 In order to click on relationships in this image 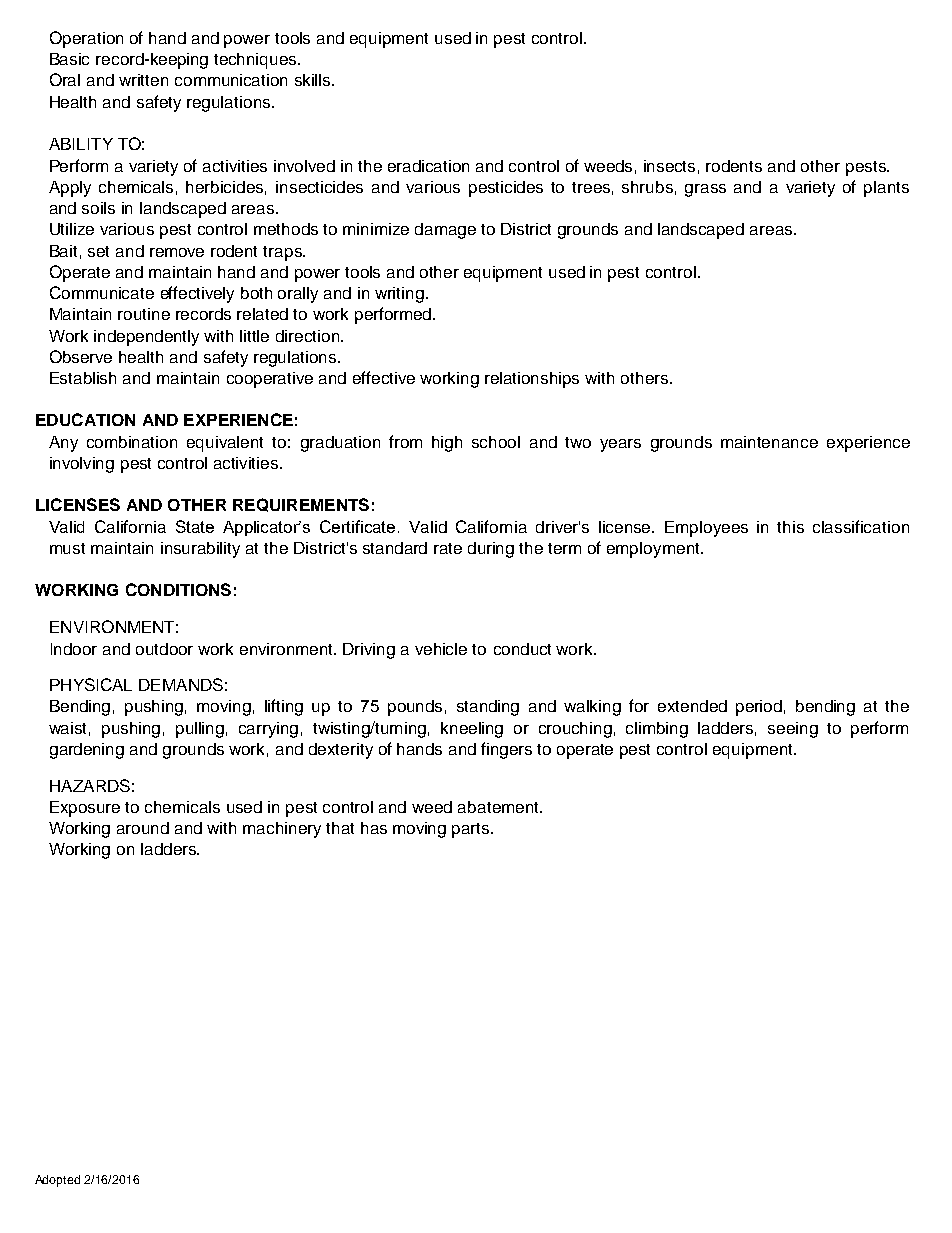, I will do `click(532, 380)`.
